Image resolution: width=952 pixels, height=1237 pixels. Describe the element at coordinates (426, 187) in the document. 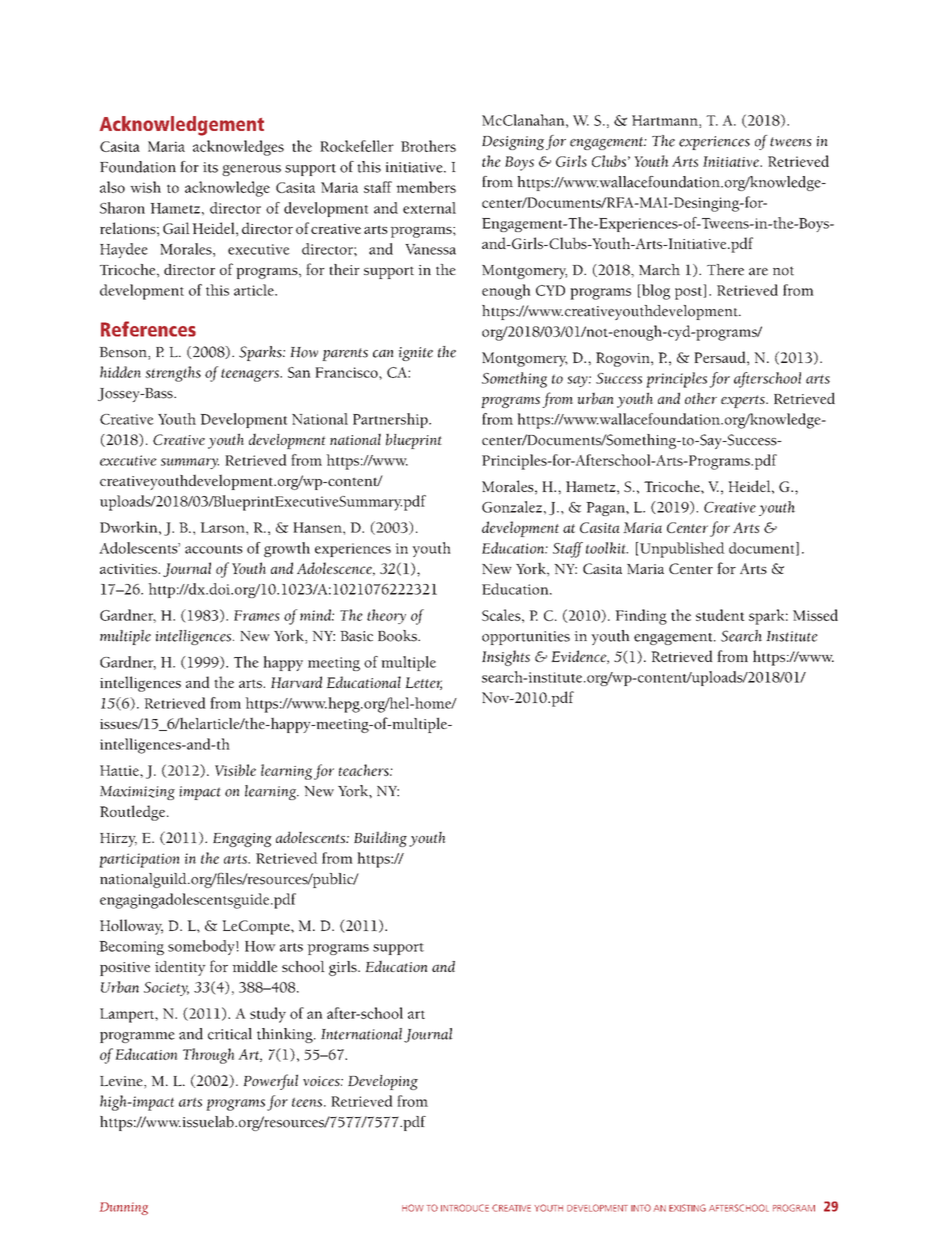

I see `members` at that location.
